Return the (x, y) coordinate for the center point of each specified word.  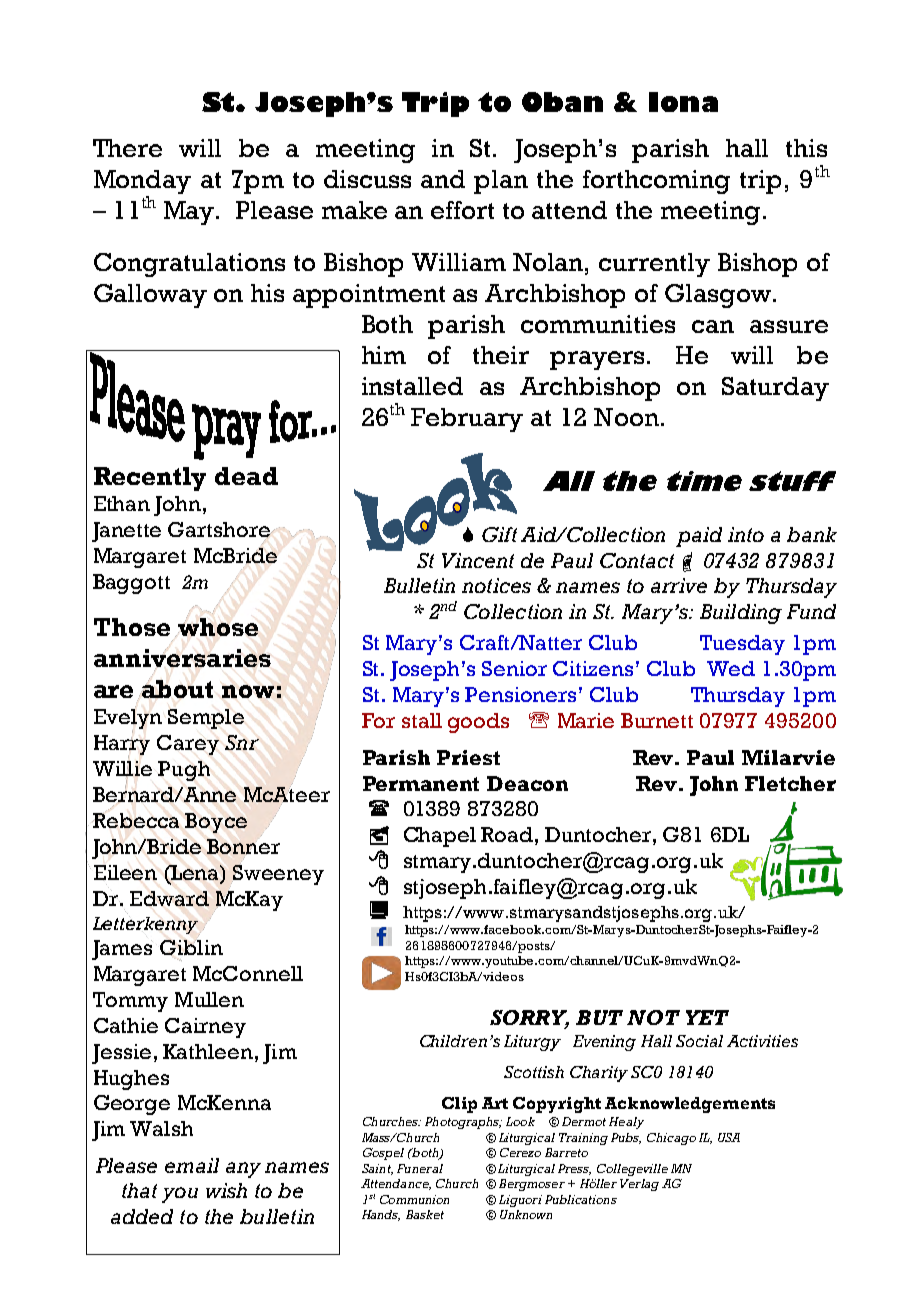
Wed (731, 668)
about (177, 688)
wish (226, 1190)
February (467, 420)
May (190, 213)
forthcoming (656, 182)
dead (246, 476)
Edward (169, 898)
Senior (514, 668)
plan (501, 182)
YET (707, 1017)
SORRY (529, 1018)
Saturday (775, 389)
